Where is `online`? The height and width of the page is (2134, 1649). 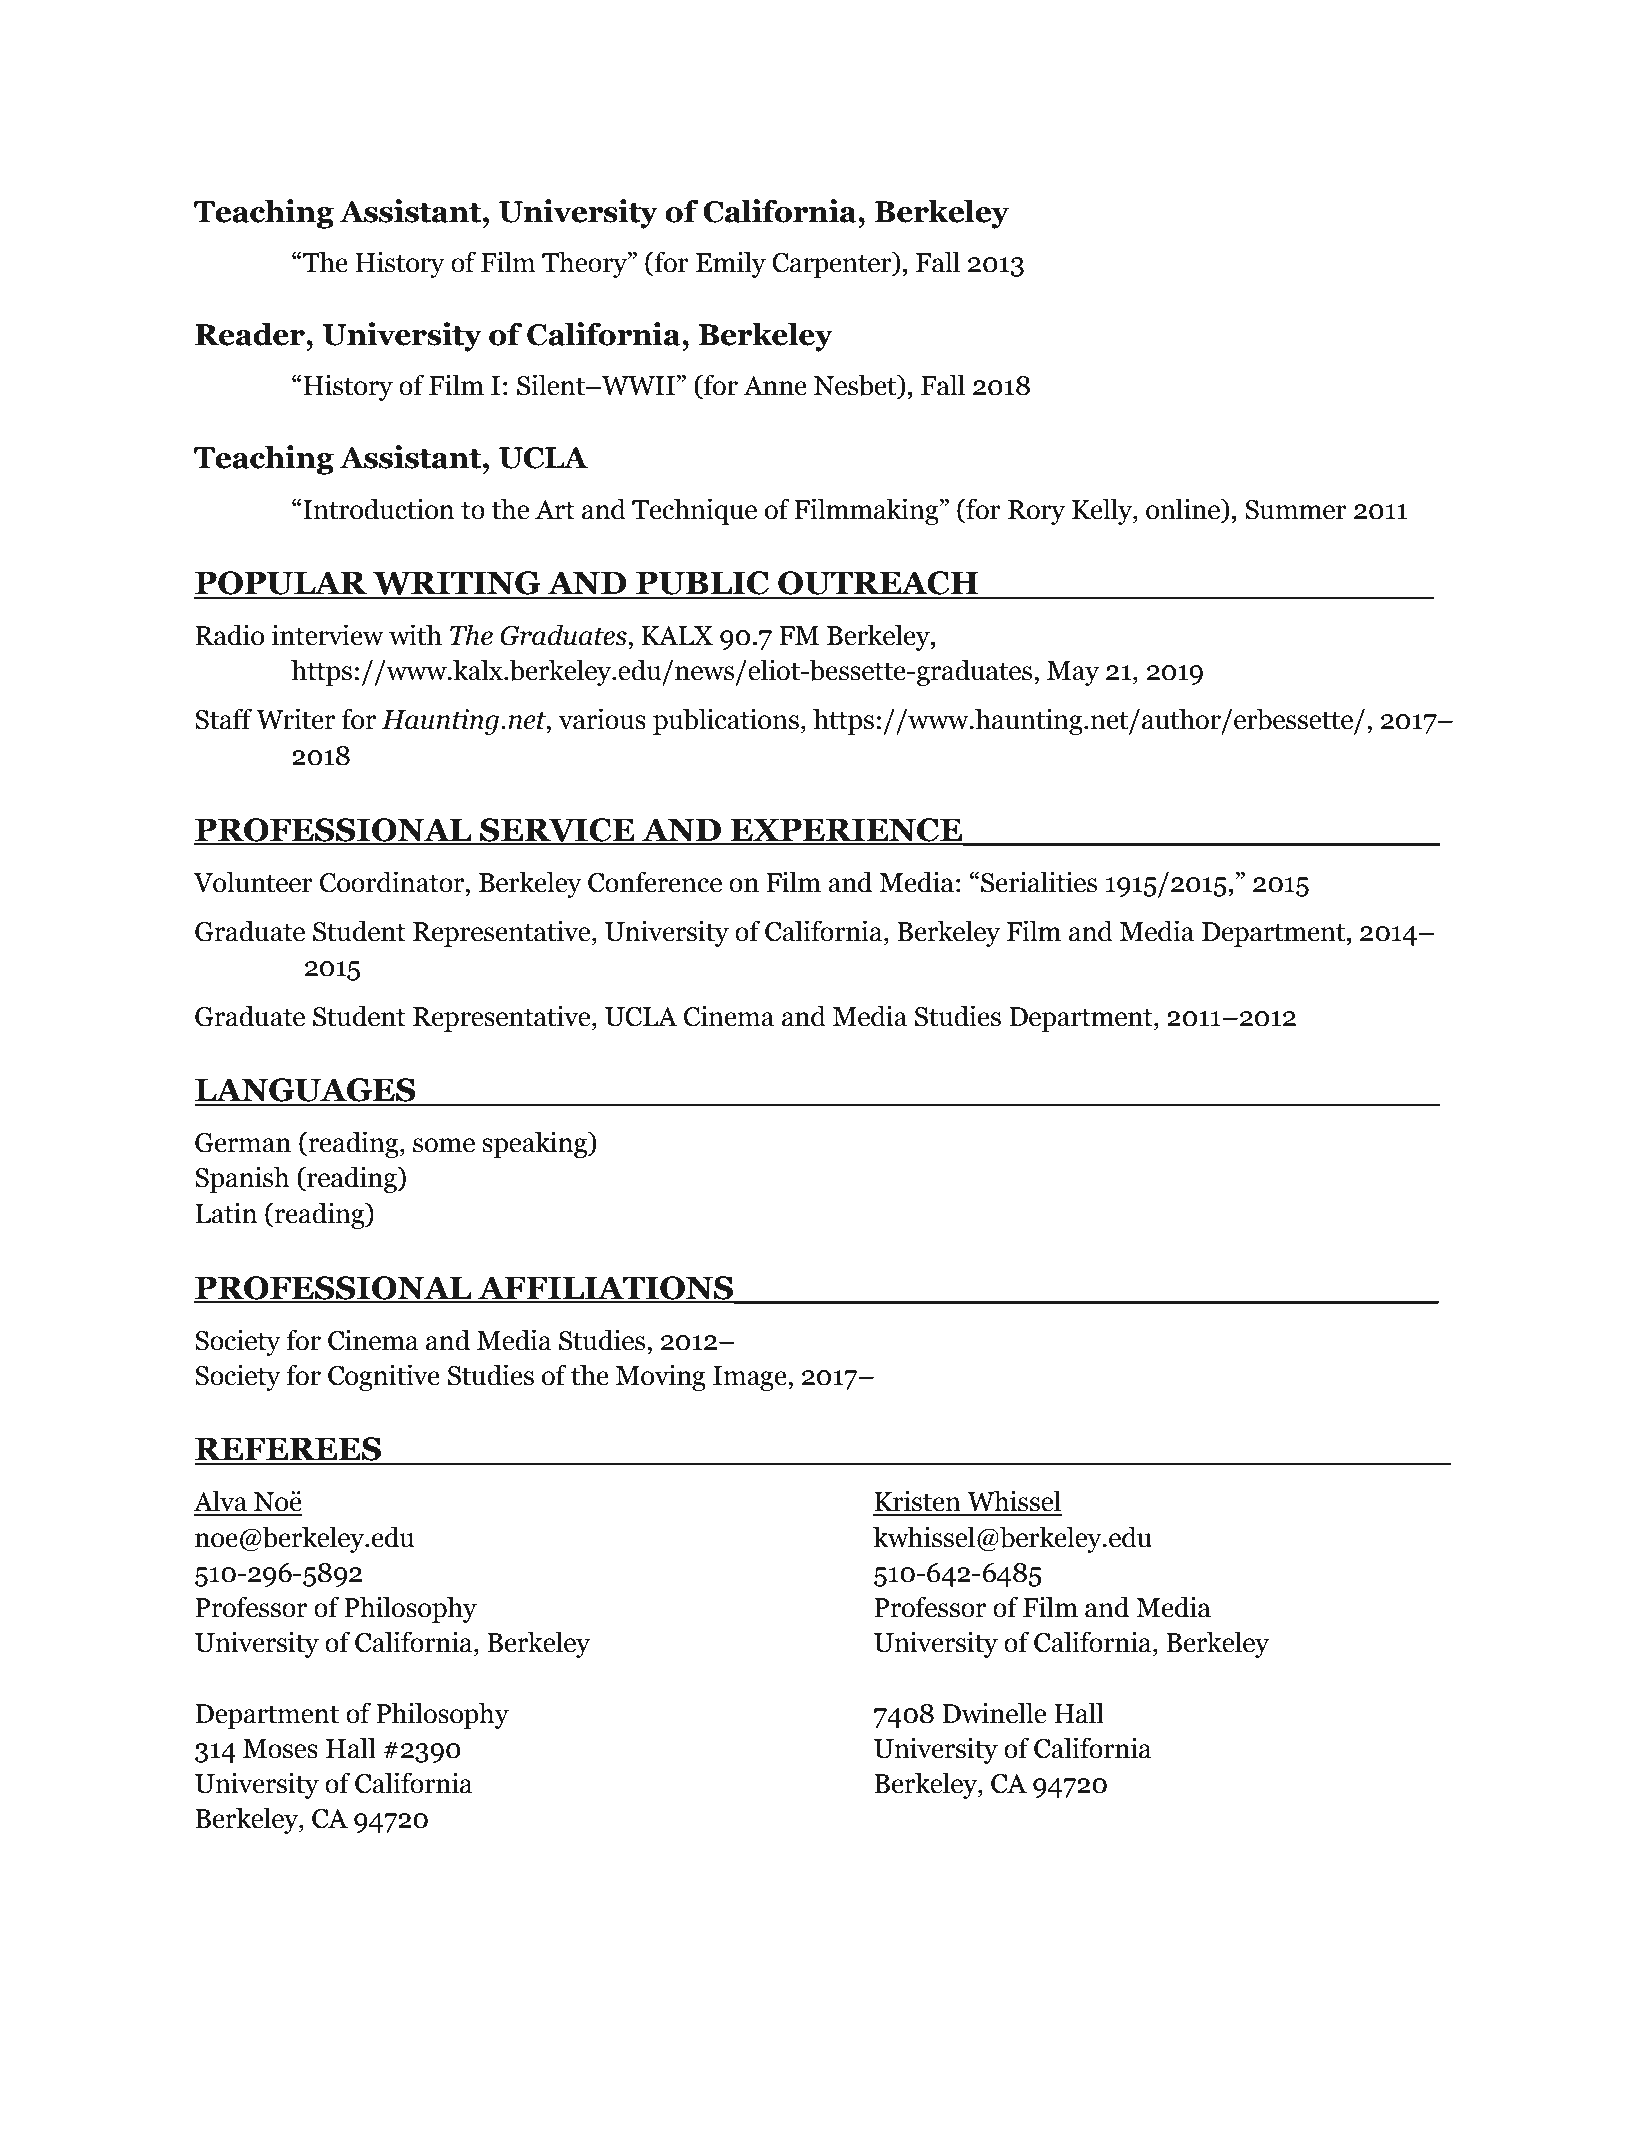 online is located at coordinates (1184, 509).
